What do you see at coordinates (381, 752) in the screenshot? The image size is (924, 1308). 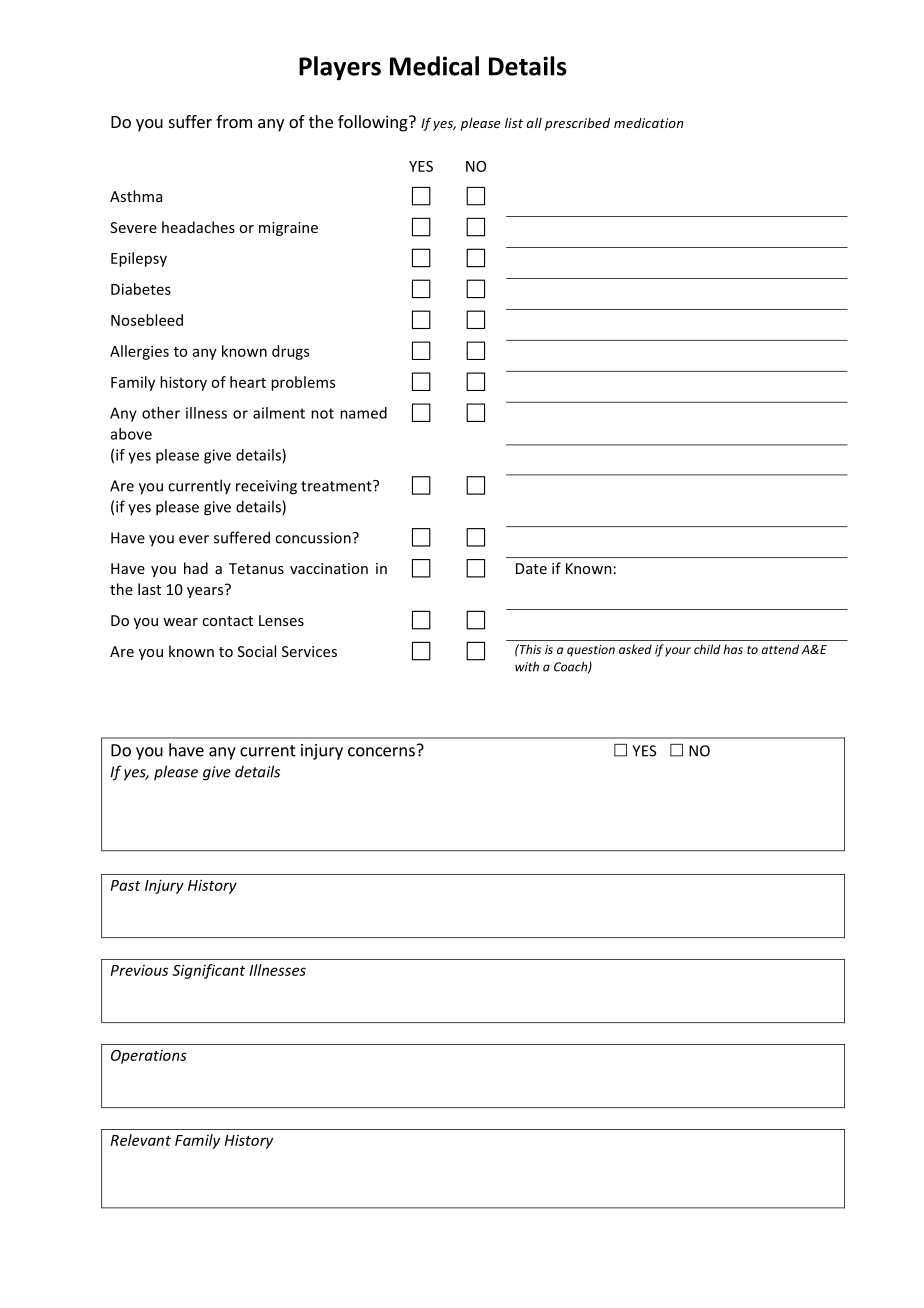 I see `concerns` at bounding box center [381, 752].
